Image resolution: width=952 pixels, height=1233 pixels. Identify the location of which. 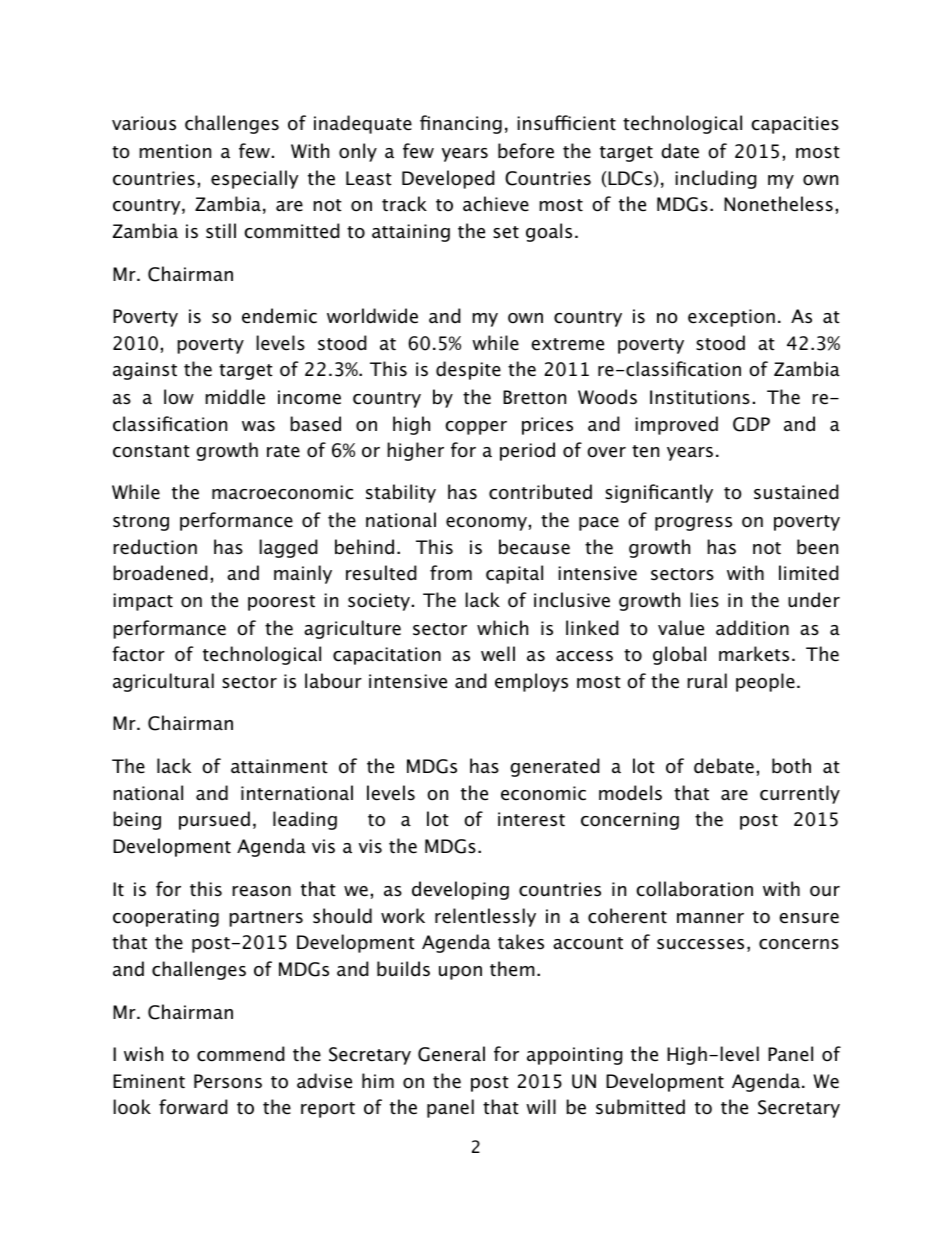
(502, 628).
